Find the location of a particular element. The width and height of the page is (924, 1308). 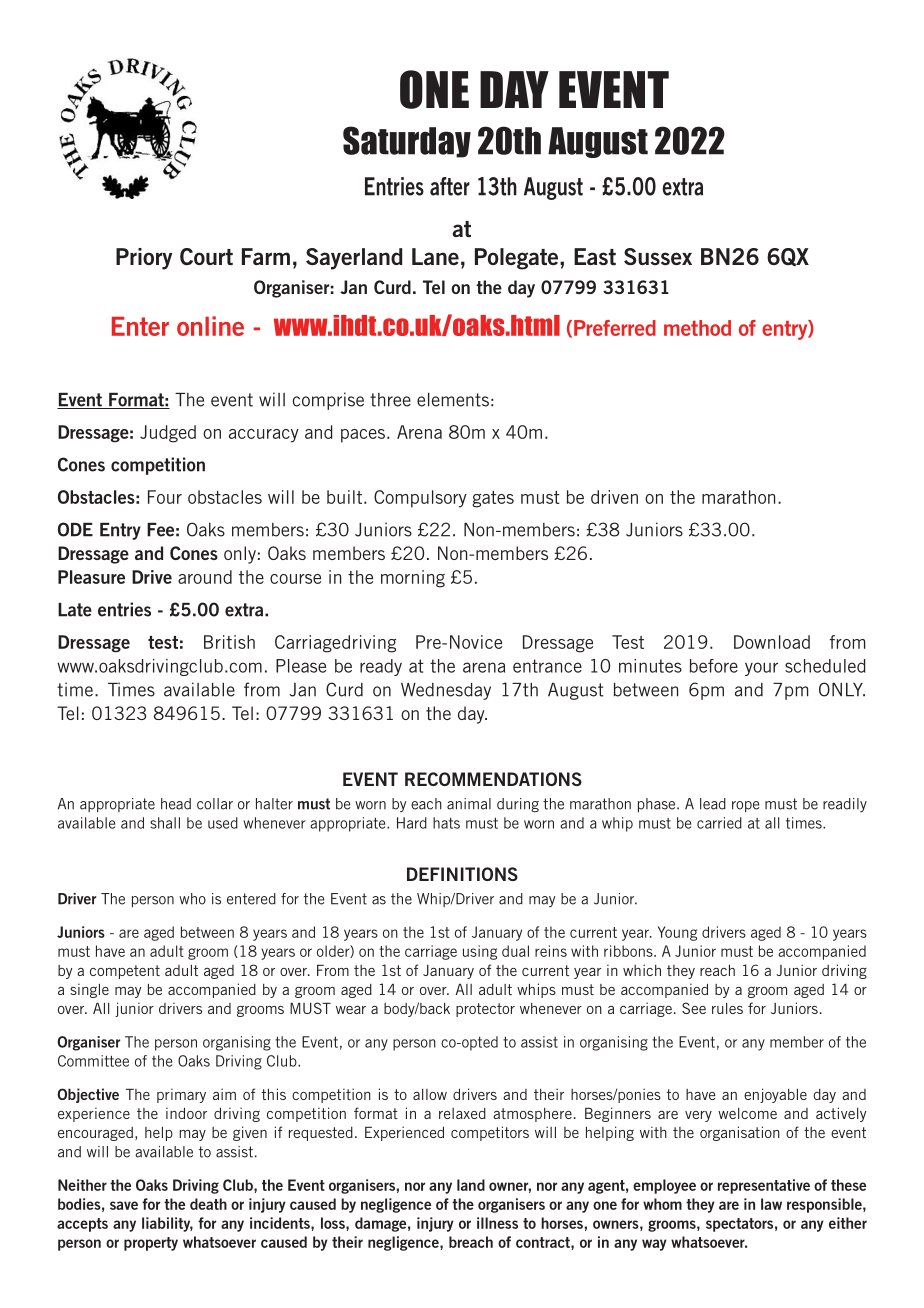

elements is located at coordinates (453, 400).
